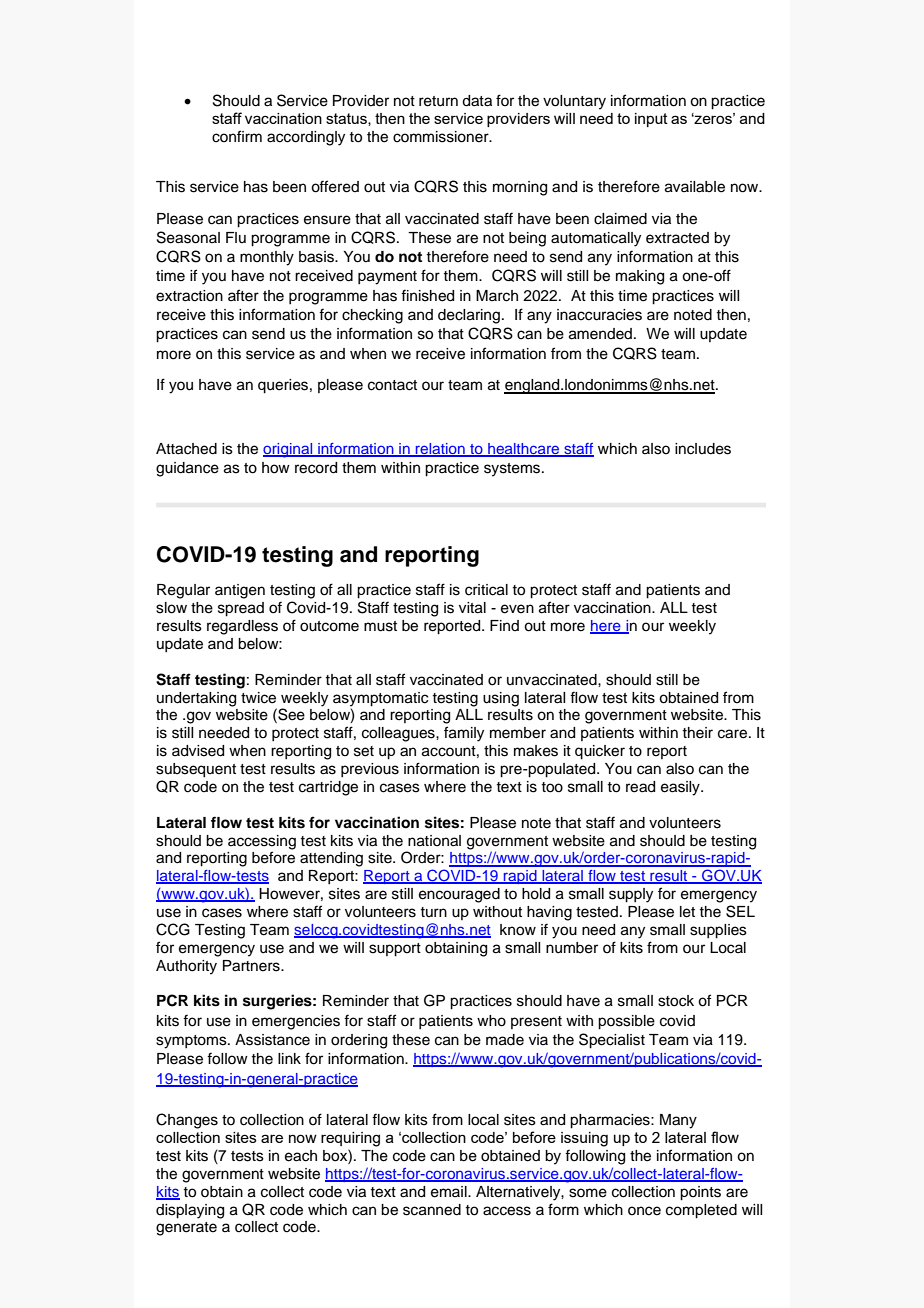 This screenshot has height=1308, width=924. Describe the element at coordinates (190, 1211) in the screenshot. I see `displaying` at that location.
